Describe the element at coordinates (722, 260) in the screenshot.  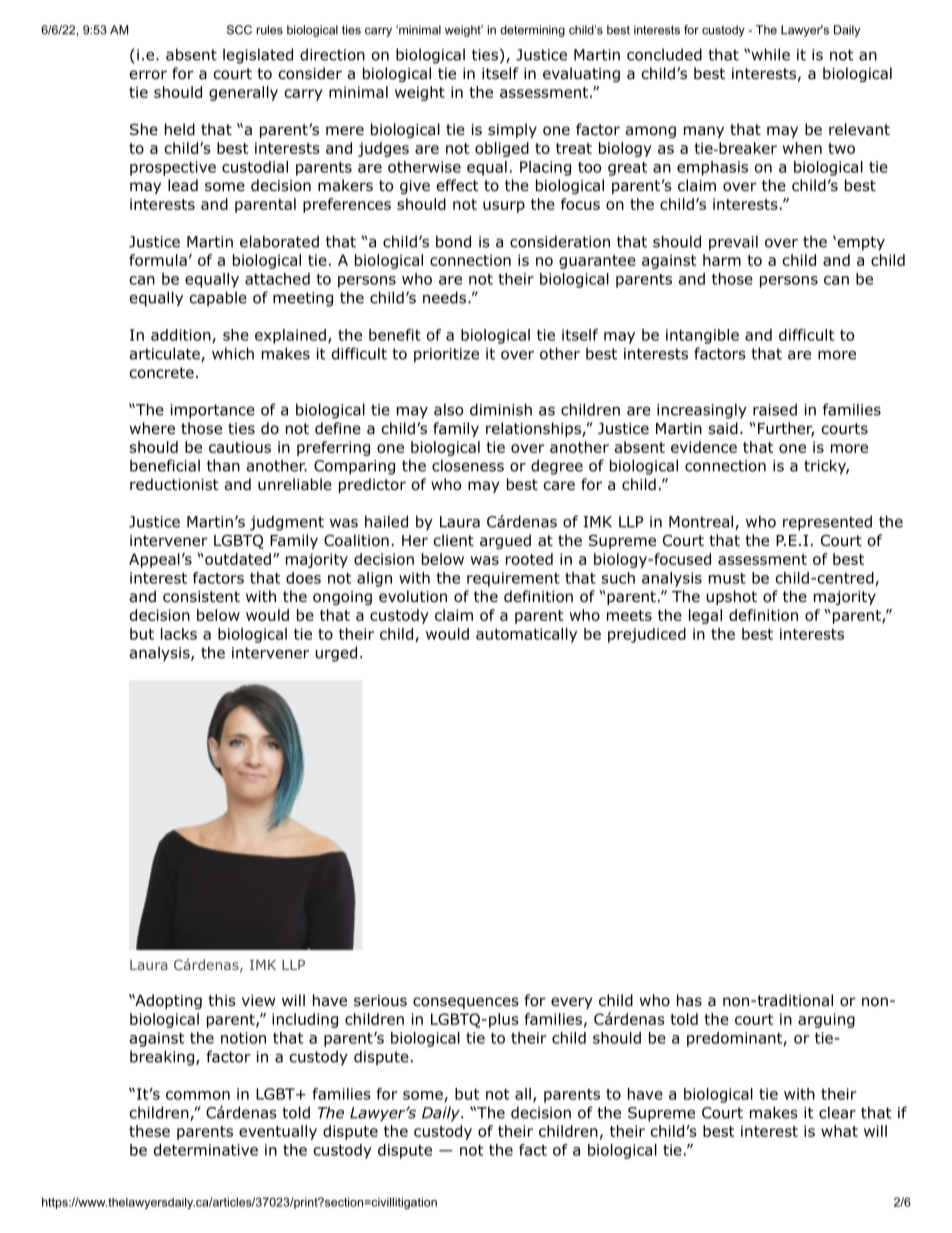
I see `harm` at that location.
